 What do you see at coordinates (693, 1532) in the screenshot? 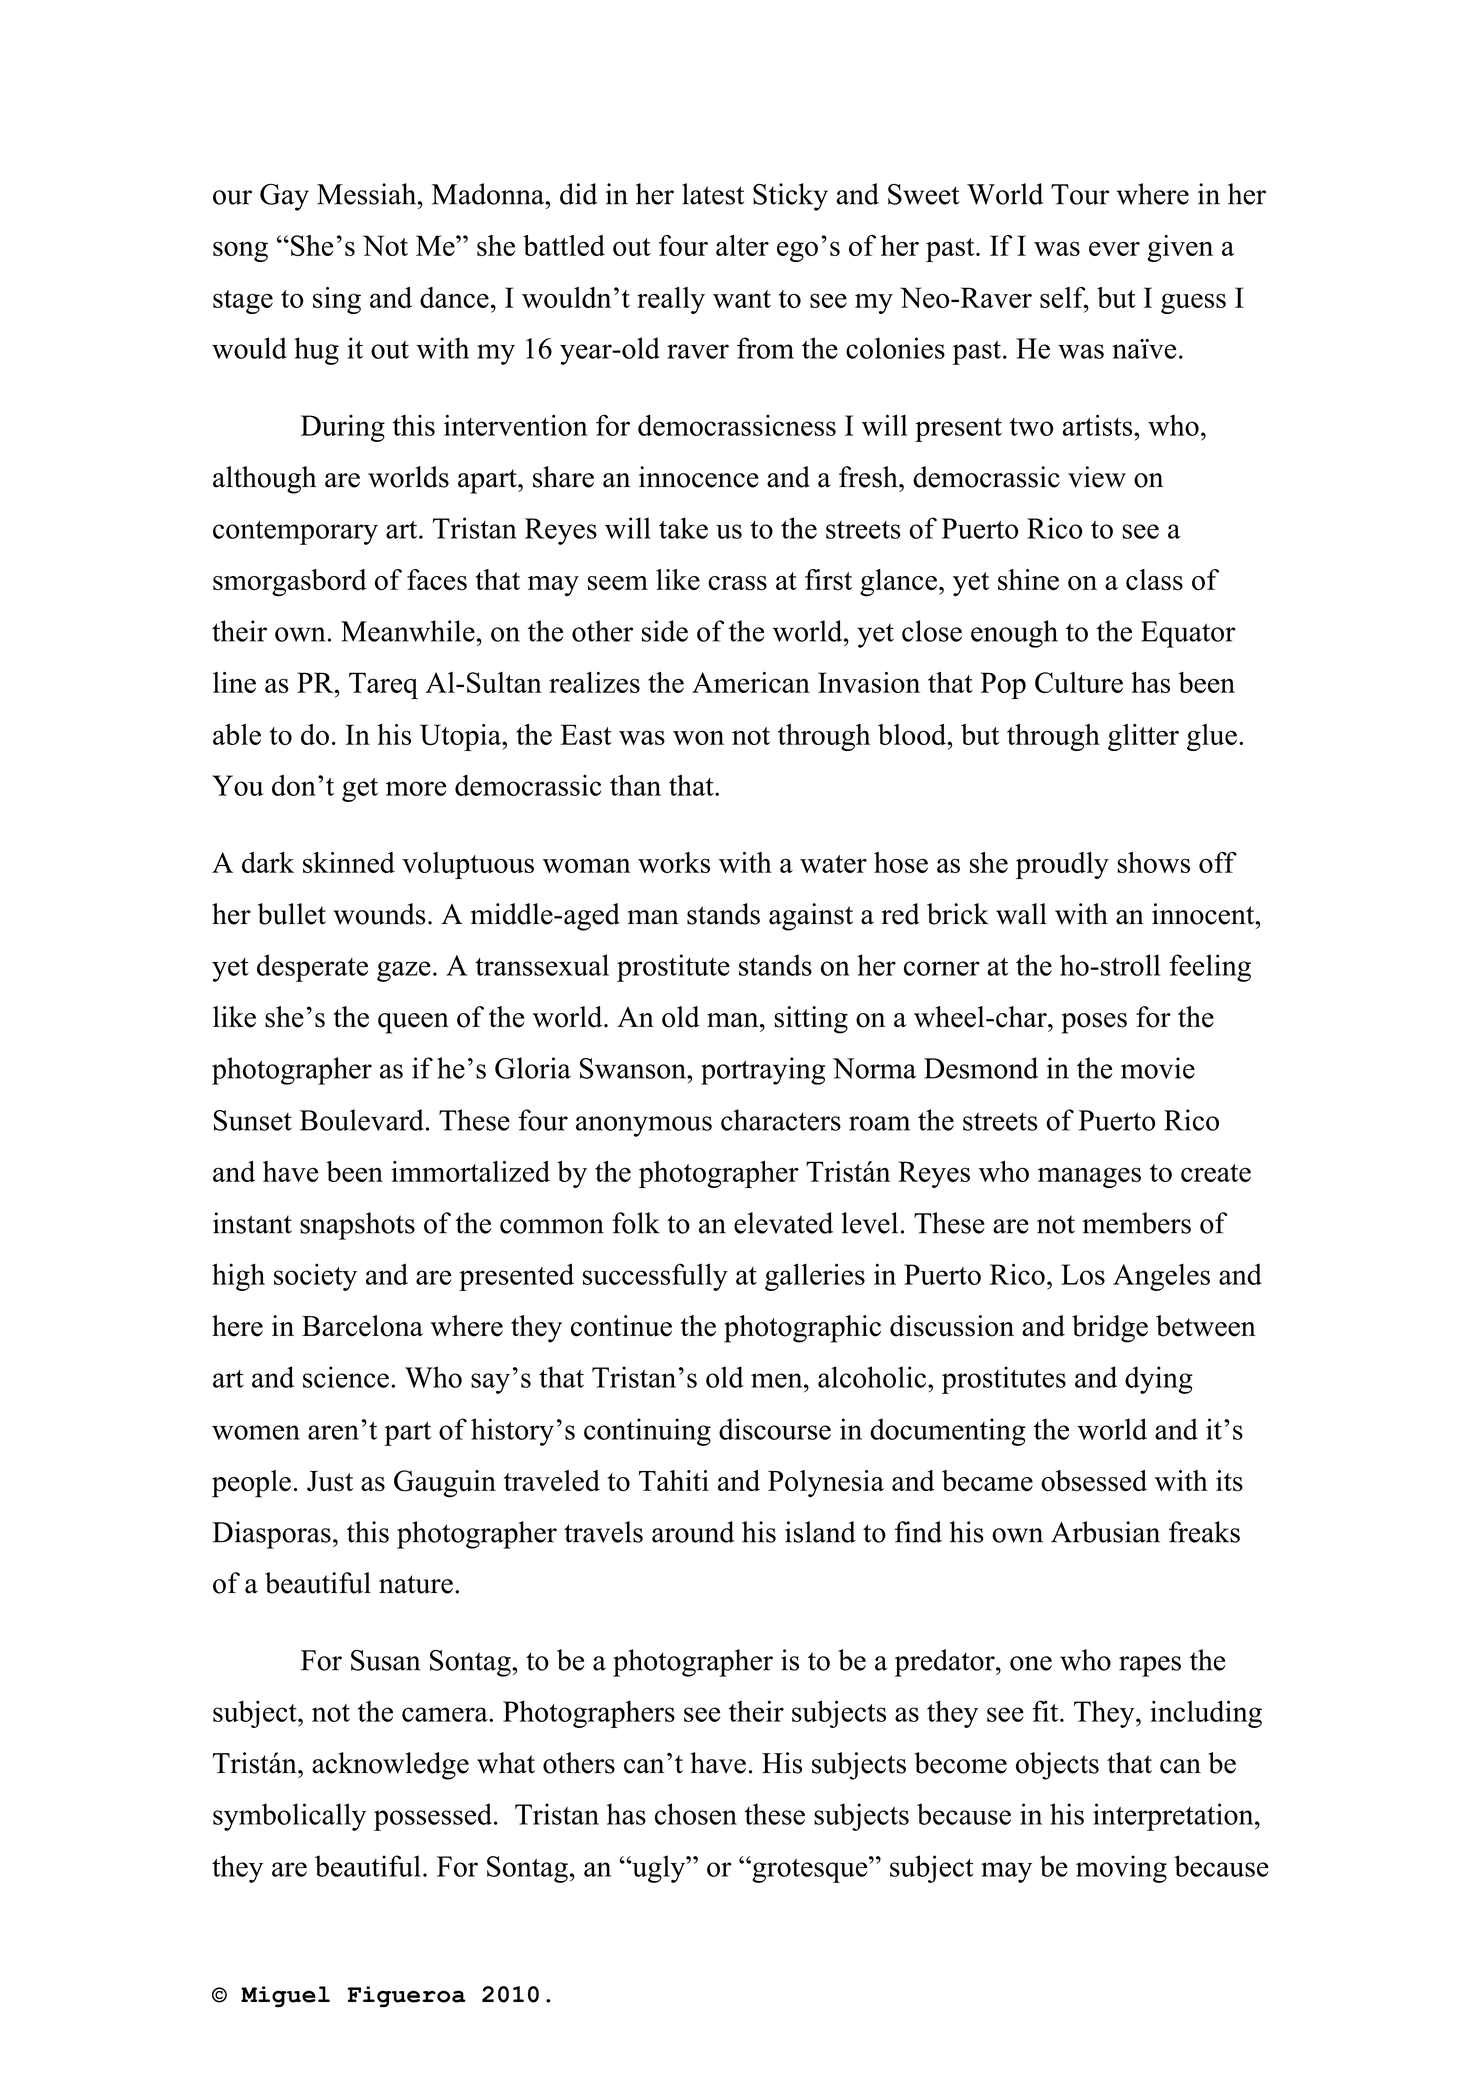
I see `around` at bounding box center [693, 1532].
